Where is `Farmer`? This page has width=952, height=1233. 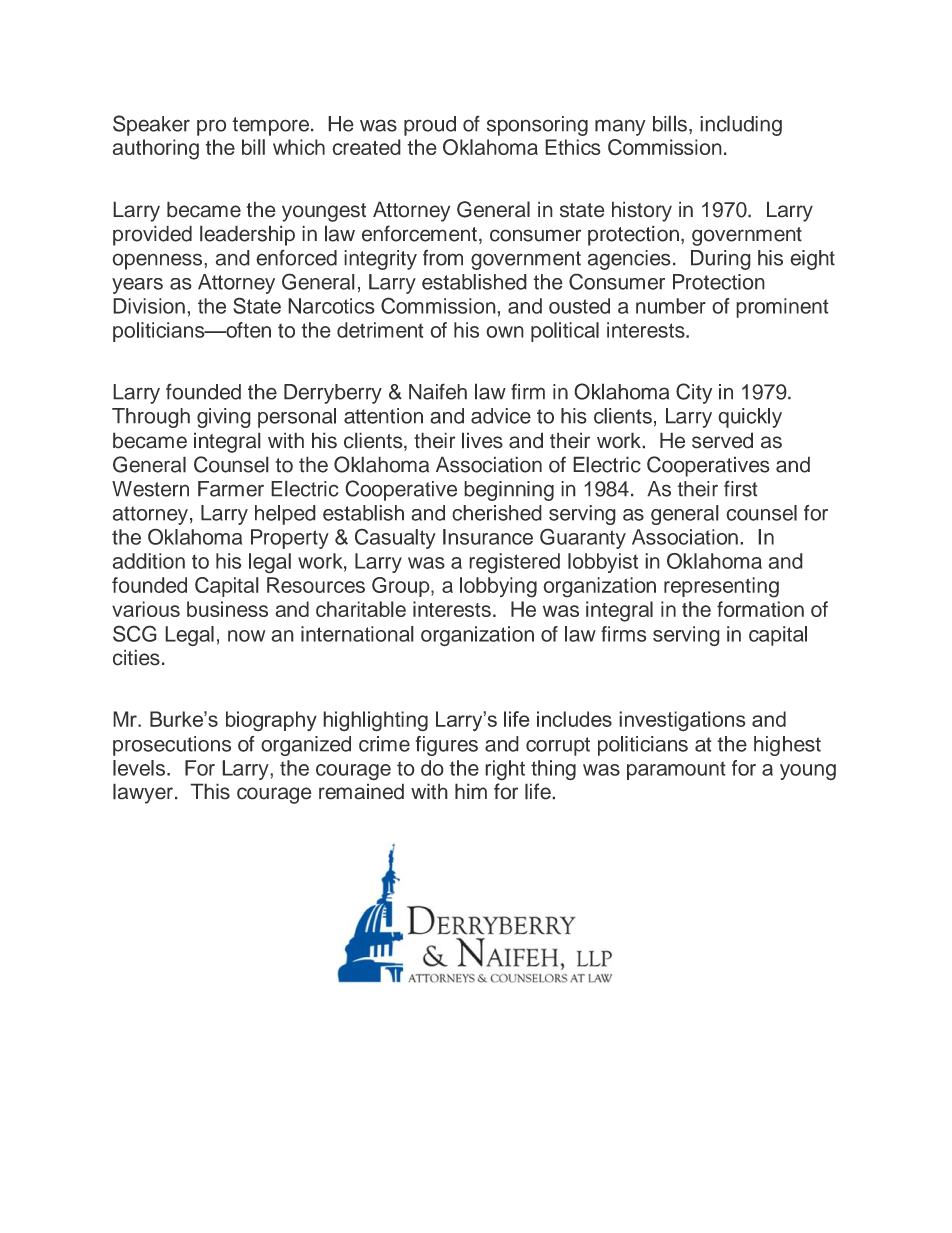
Farmer is located at coordinates (231, 489).
